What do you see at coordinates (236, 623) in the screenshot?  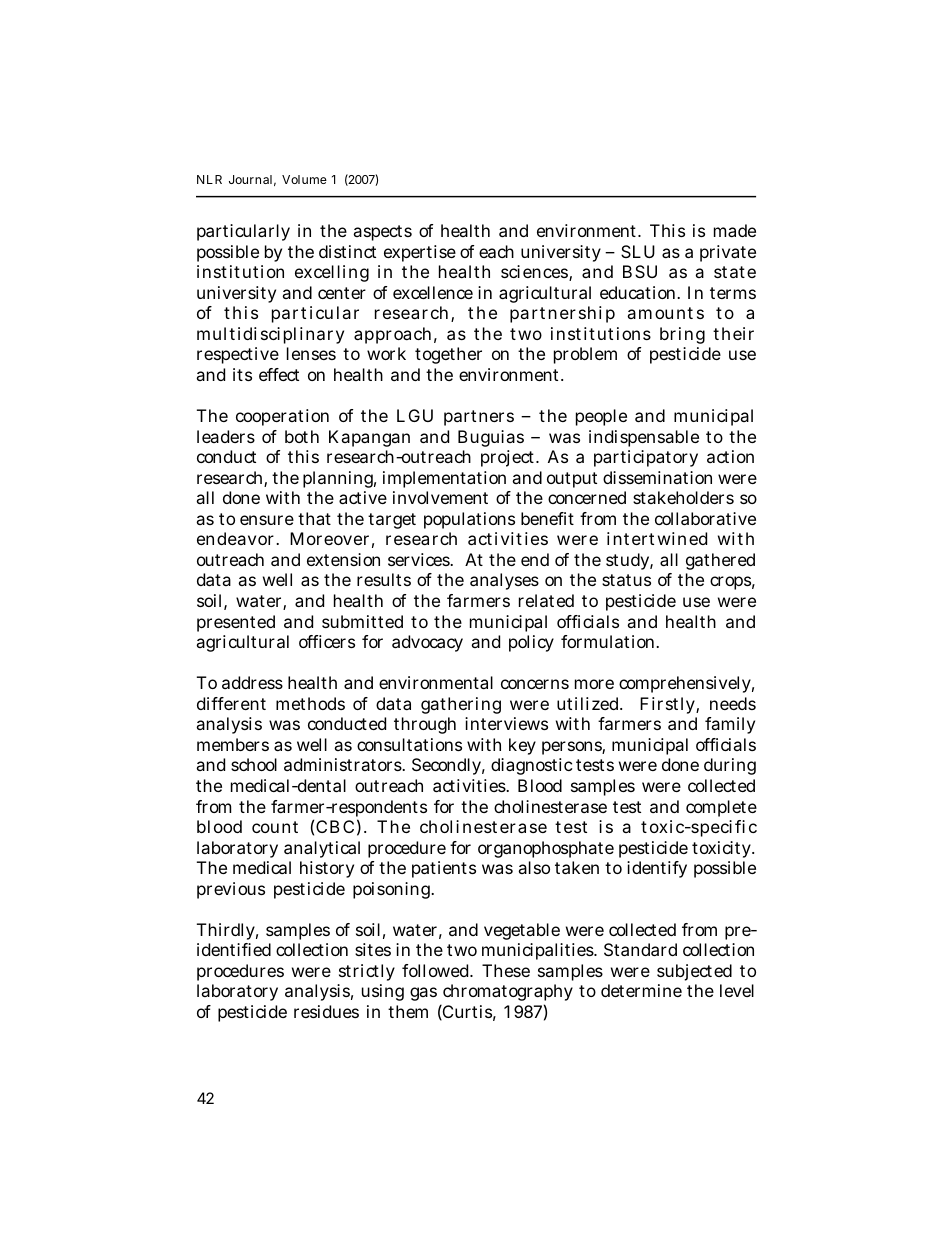 I see `presented` at bounding box center [236, 623].
